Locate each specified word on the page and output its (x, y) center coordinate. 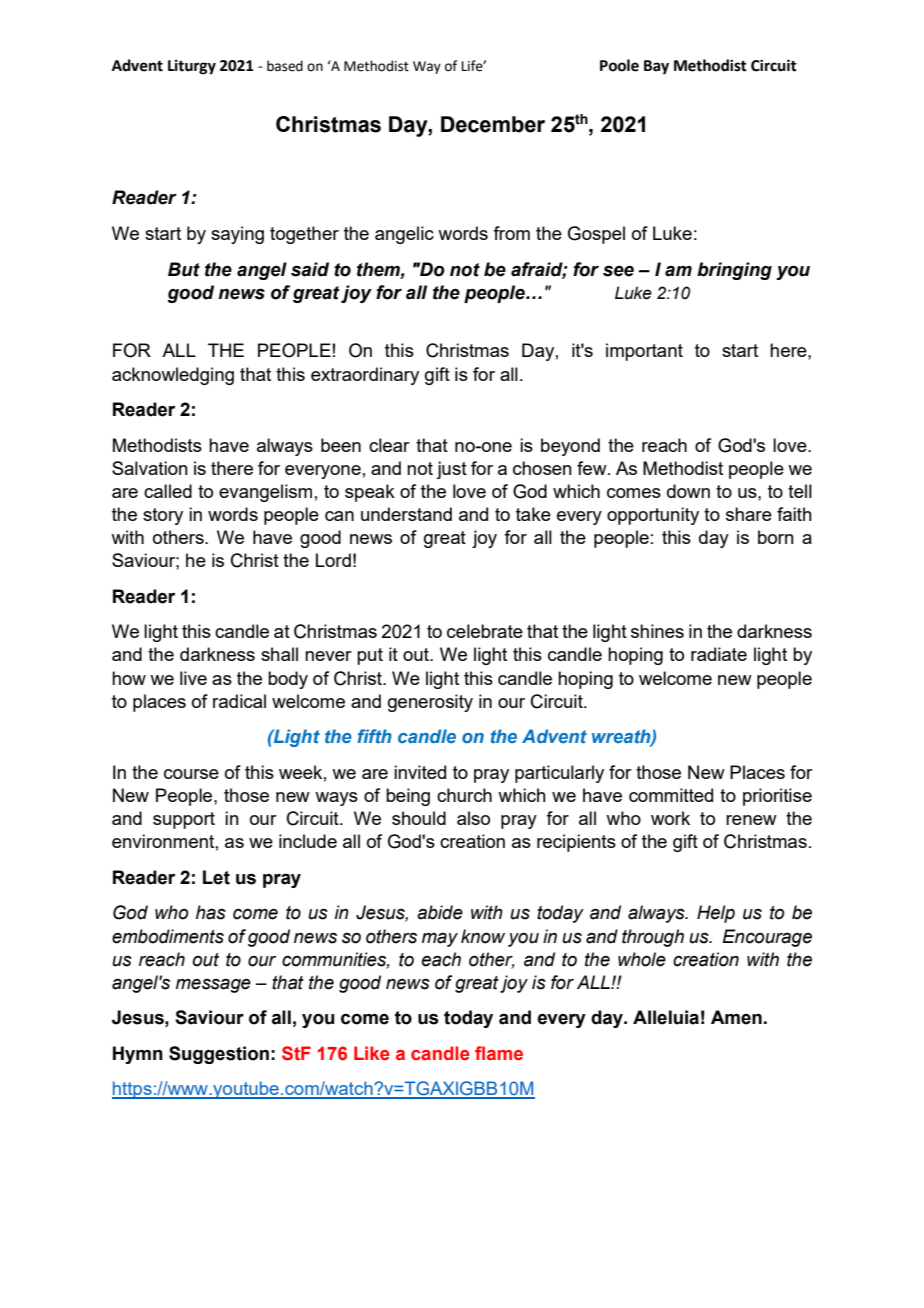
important (644, 352)
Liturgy (192, 67)
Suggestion (219, 1055)
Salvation (150, 468)
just (451, 470)
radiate (719, 654)
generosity (430, 703)
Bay (656, 67)
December (493, 124)
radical (239, 701)
